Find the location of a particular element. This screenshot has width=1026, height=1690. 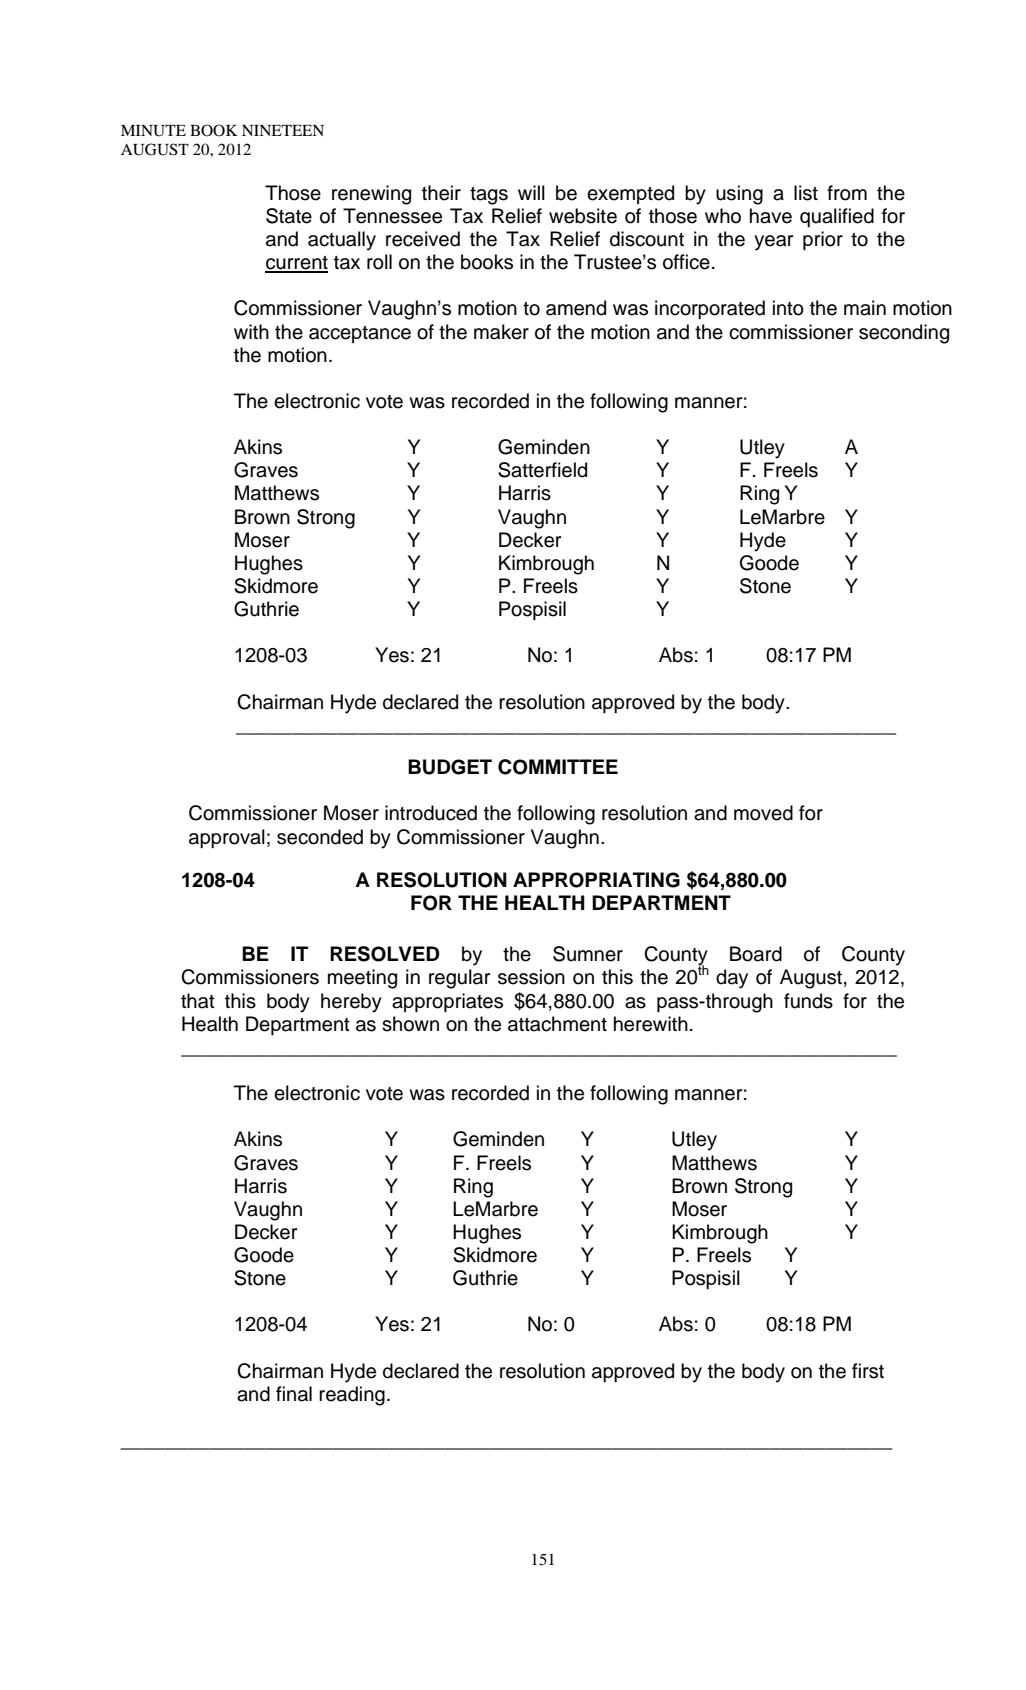

final is located at coordinates (294, 1394).
